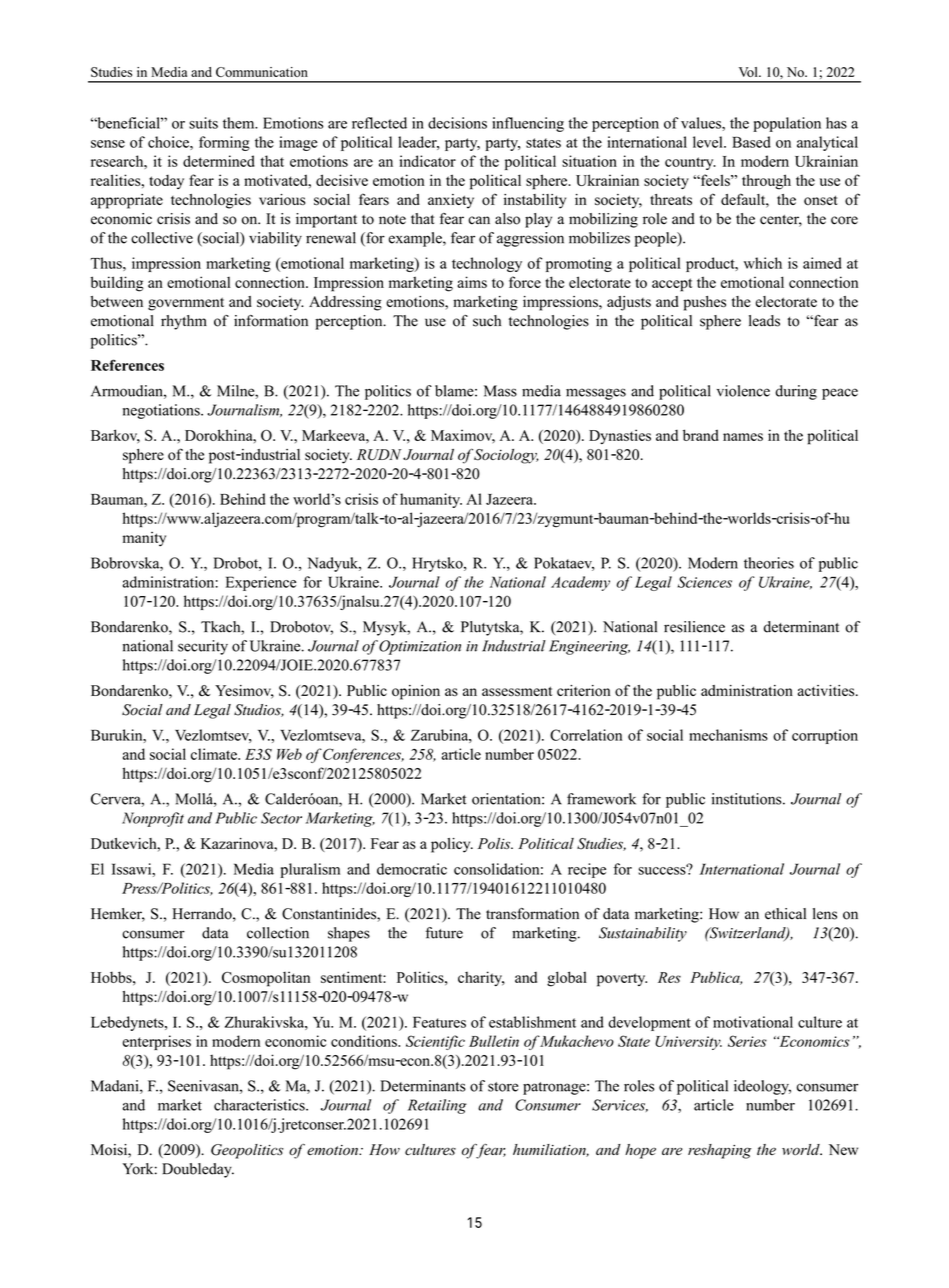 Image resolution: width=949 pixels, height=1288 pixels. What do you see at coordinates (153, 819) in the page?
I see `Nonprofit` at bounding box center [153, 819].
